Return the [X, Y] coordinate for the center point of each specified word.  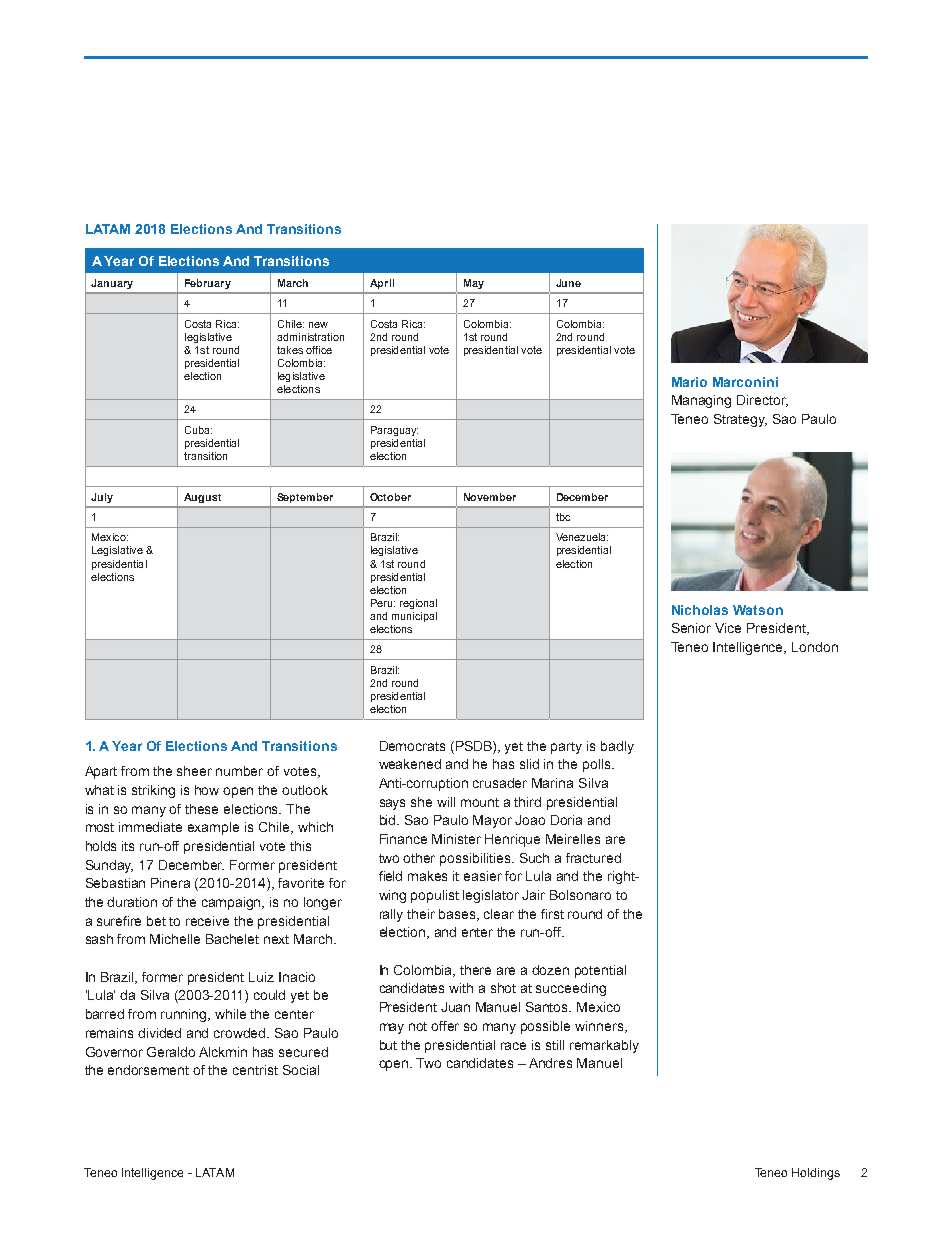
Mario [689, 382]
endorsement [148, 1070]
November [490, 497]
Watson [758, 610]
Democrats [412, 746]
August [202, 498]
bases [458, 915]
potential [600, 971]
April [382, 284]
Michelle [175, 939]
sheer [194, 771]
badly [617, 747]
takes [290, 350]
